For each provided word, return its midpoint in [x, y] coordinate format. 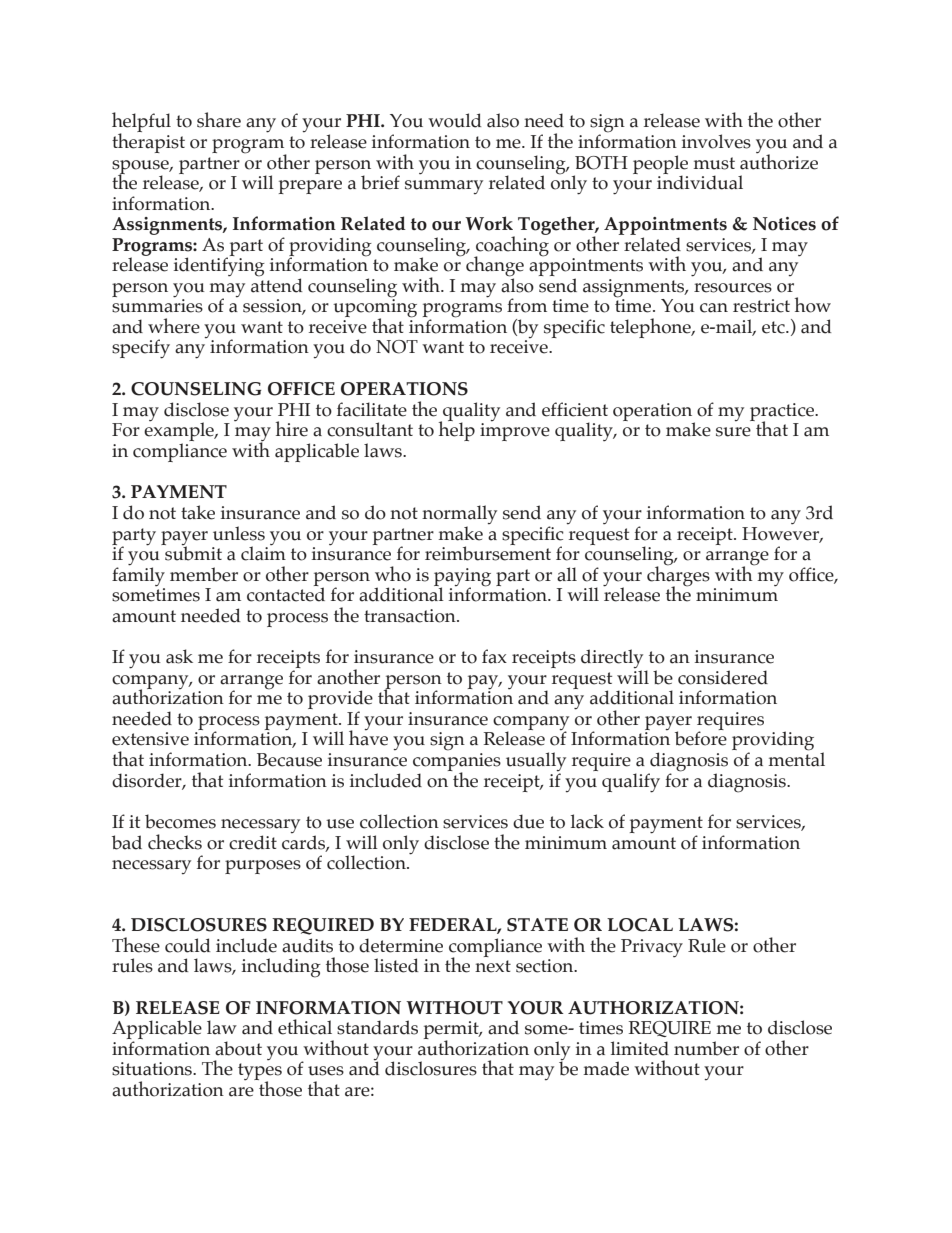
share [219, 120]
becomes [180, 821]
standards [377, 1027]
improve [515, 432]
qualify [631, 783]
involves [716, 141]
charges [678, 576]
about [238, 1048]
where [174, 326]
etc [774, 327]
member [204, 574]
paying [462, 578]
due [528, 821]
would [454, 120]
